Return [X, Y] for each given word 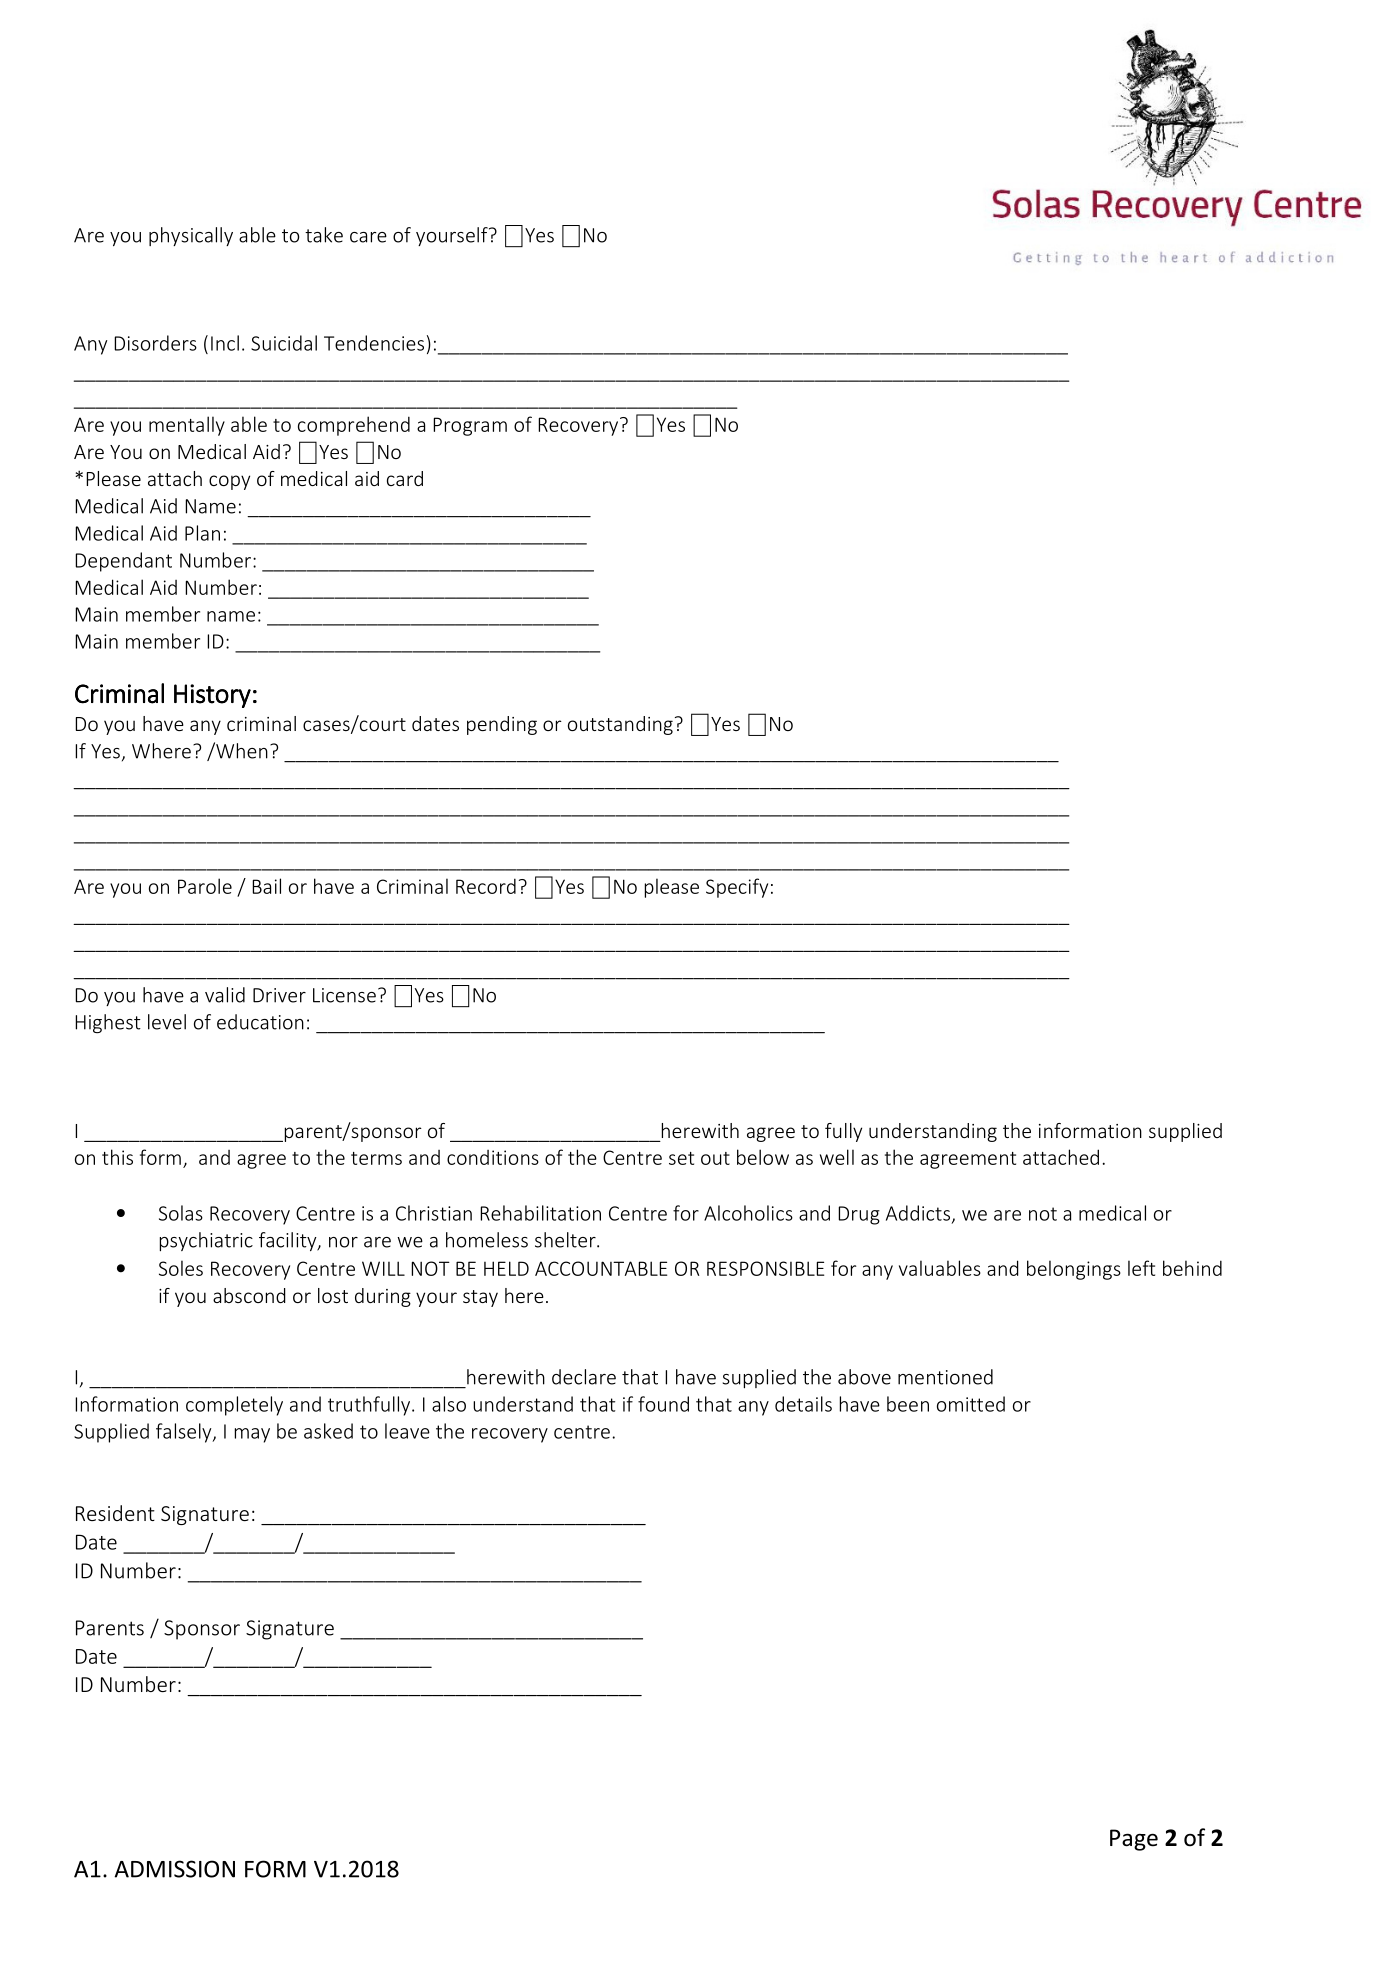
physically [191, 236]
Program [470, 426]
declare [584, 1377]
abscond [249, 1295]
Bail [266, 886]
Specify [737, 888]
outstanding [620, 725]
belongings [1074, 1270]
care [368, 237]
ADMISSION [174, 1869]
